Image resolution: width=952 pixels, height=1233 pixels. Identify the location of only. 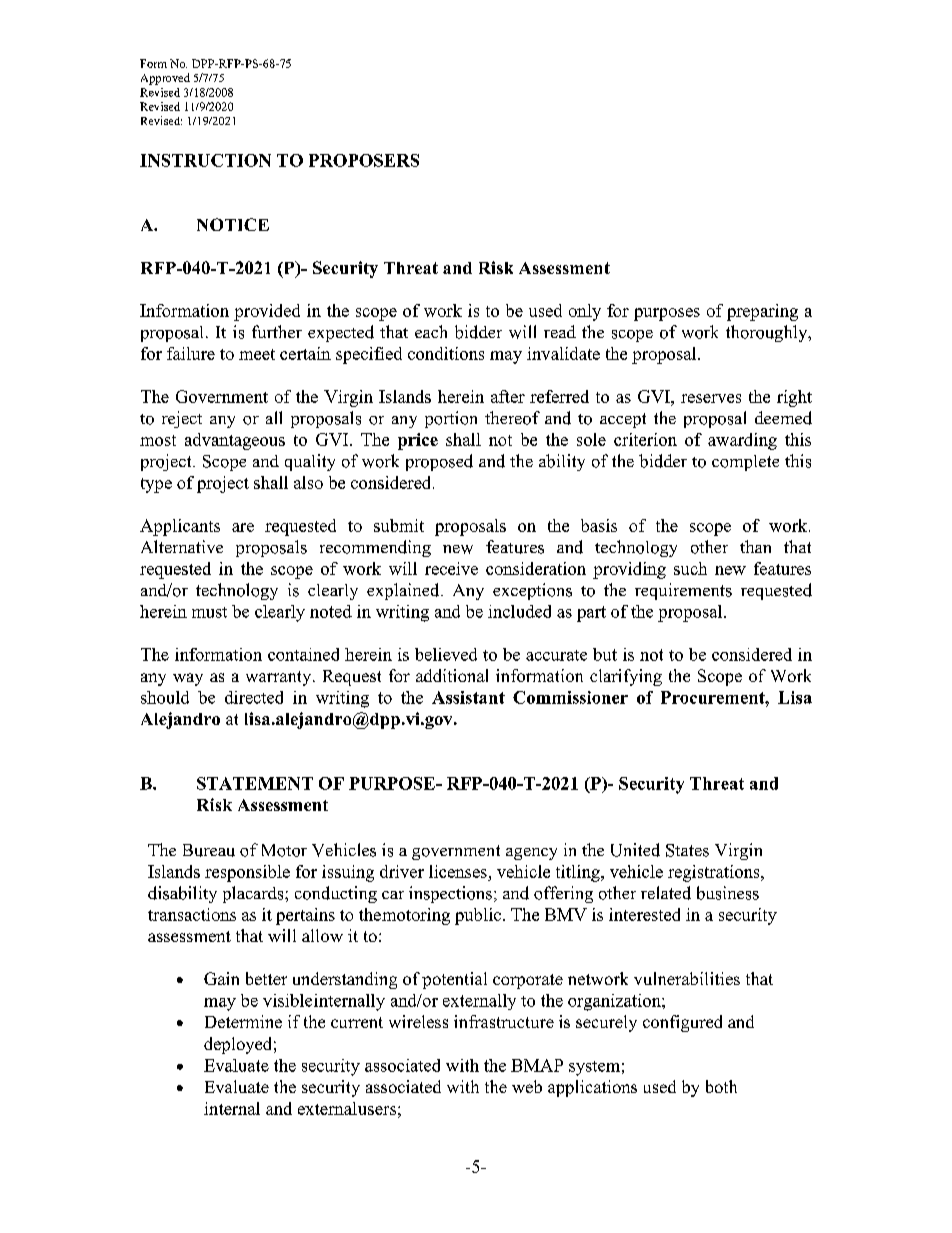
(585, 312).
